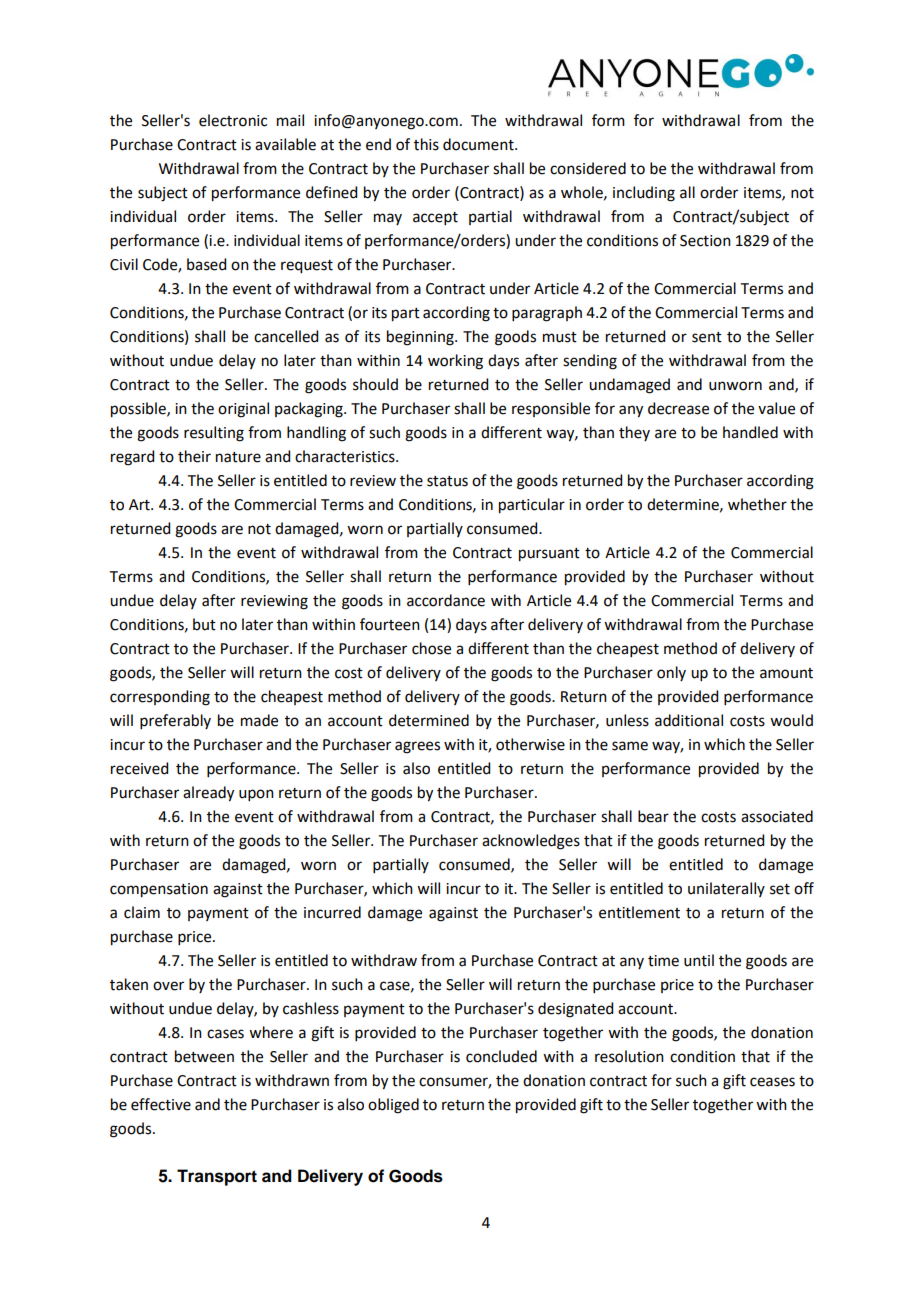 This screenshot has height=1308, width=924. I want to click on preferably, so click(175, 721).
